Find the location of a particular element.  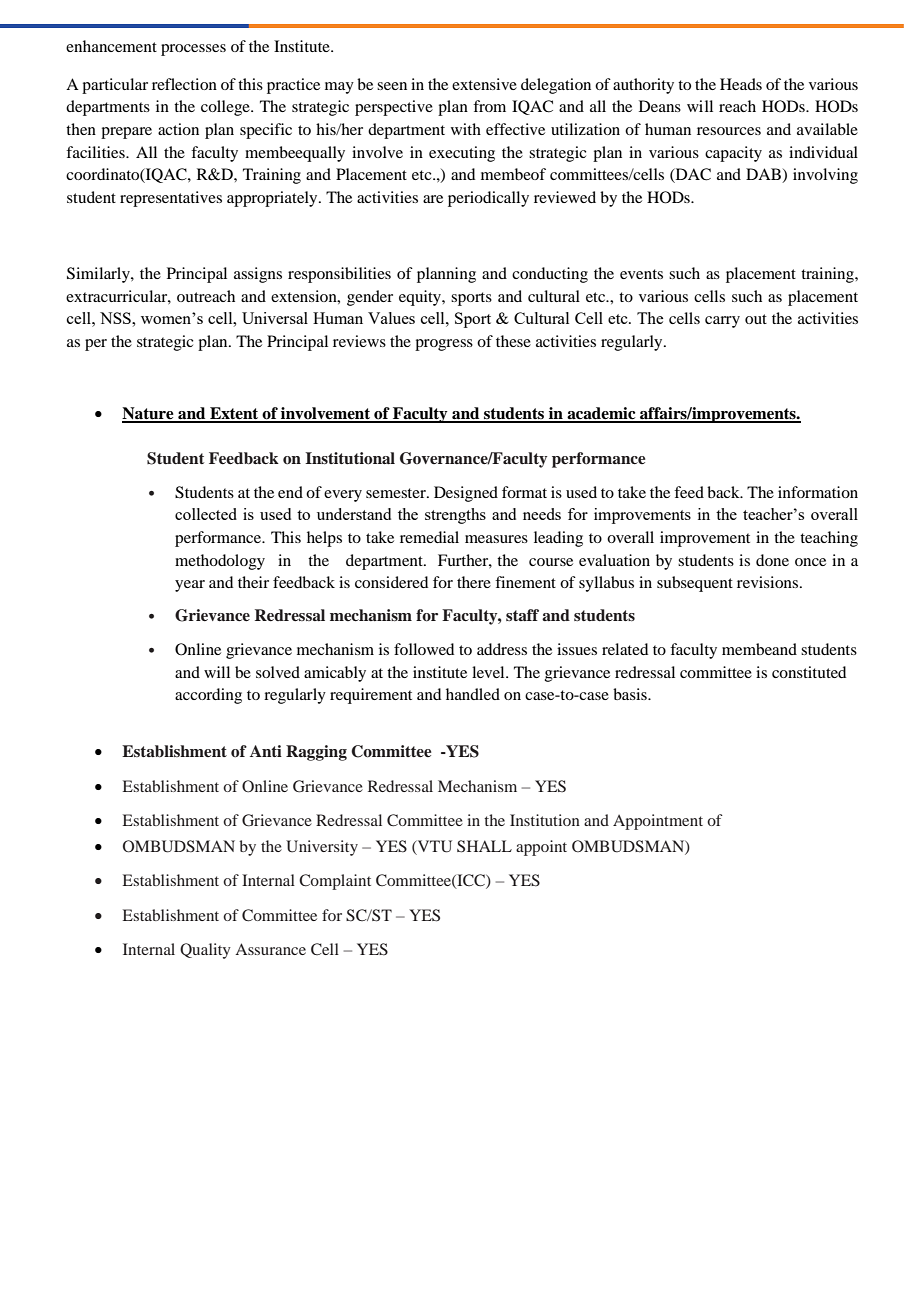

reflection is located at coordinates (184, 84).
